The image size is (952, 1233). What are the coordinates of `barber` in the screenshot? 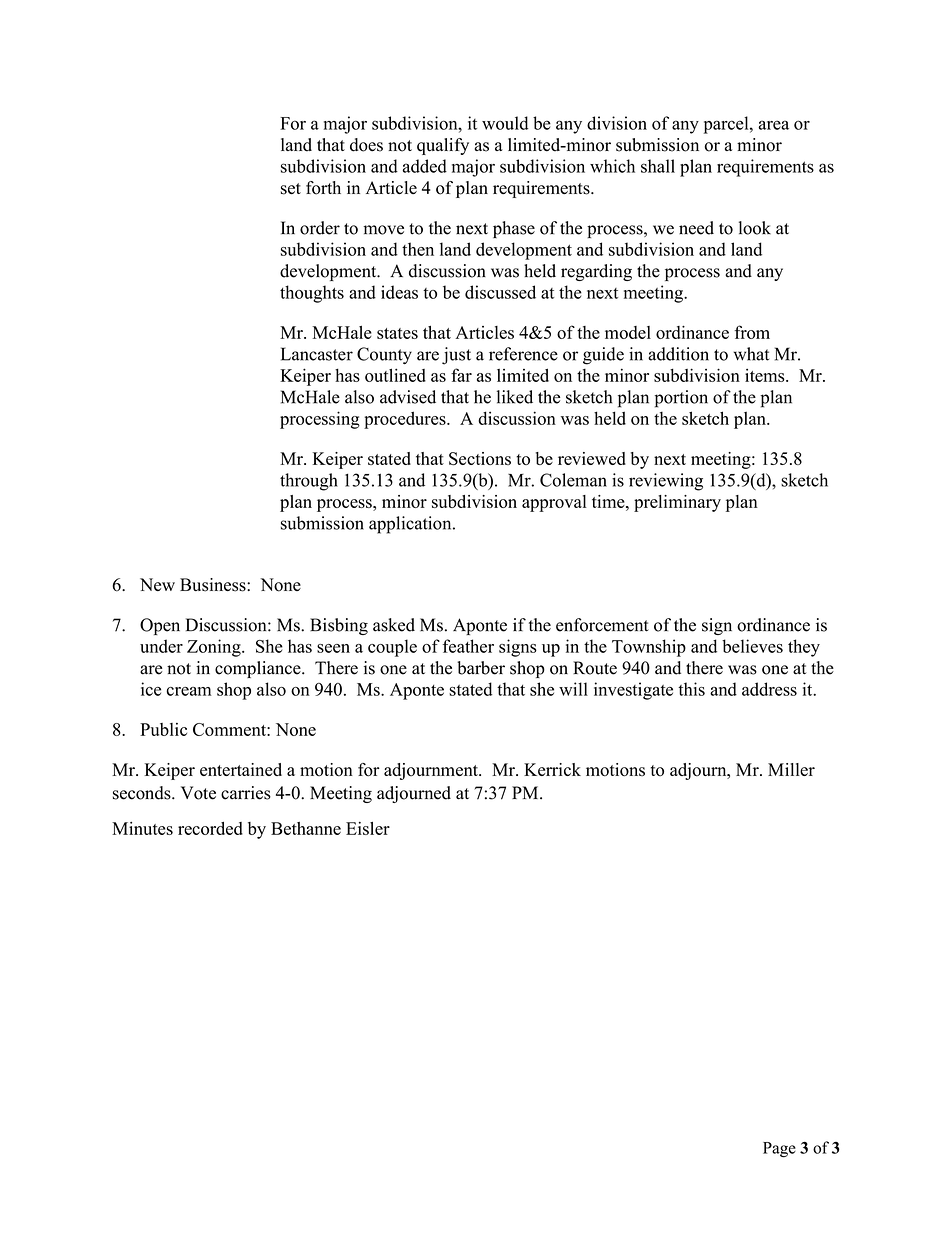 It's located at (481, 668).
